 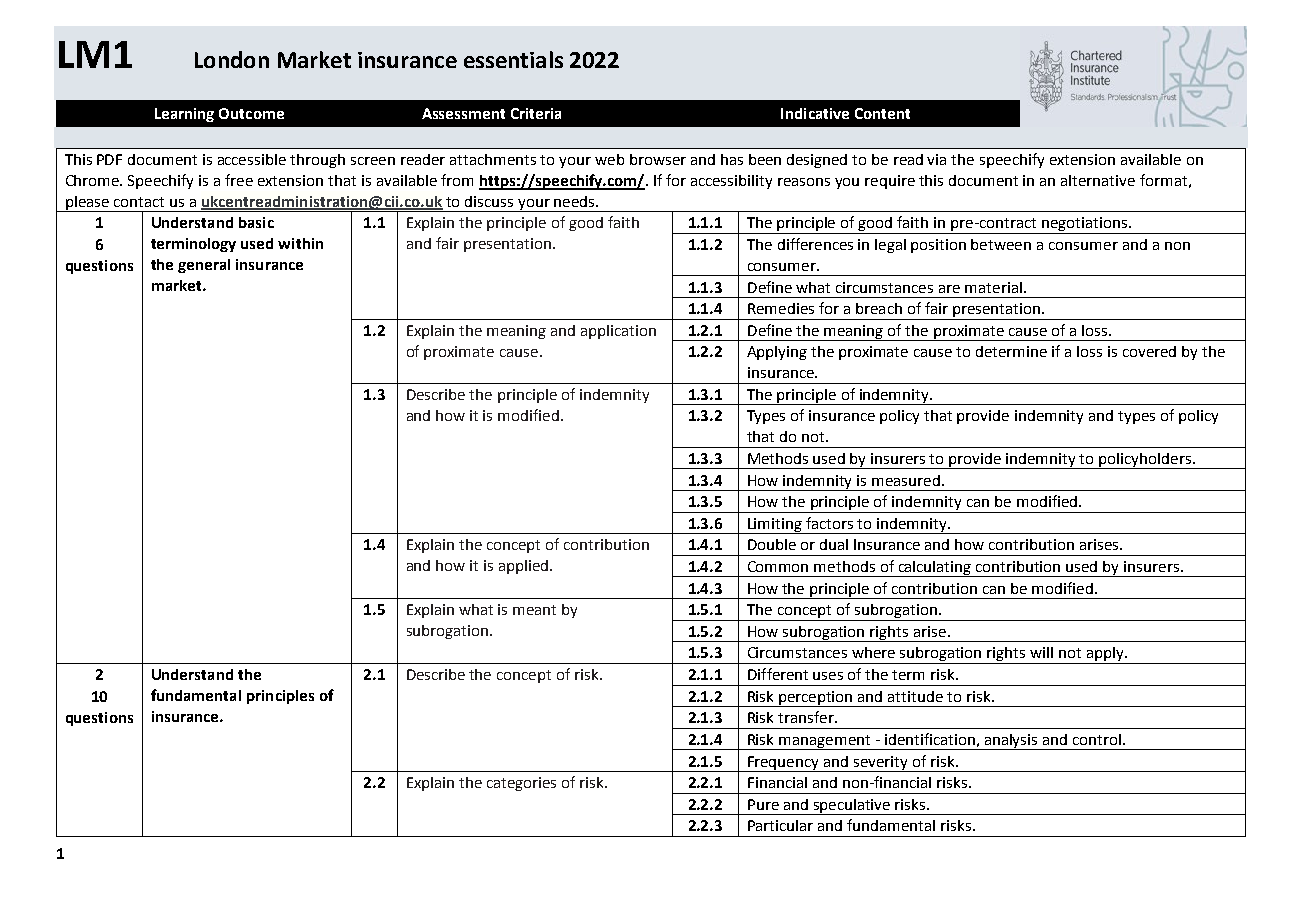 I want to click on material, so click(x=993, y=287).
